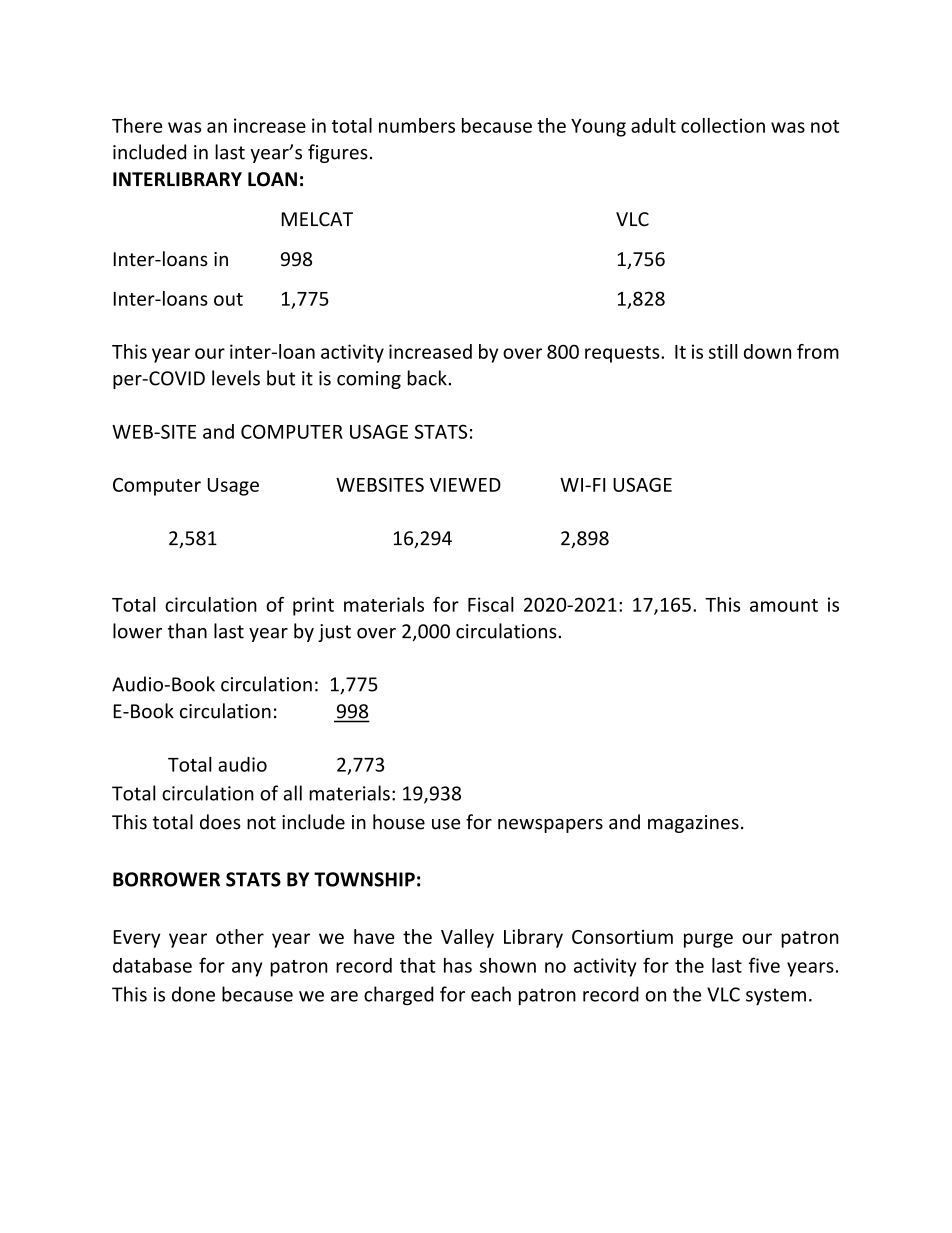 Image resolution: width=952 pixels, height=1233 pixels. What do you see at coordinates (187, 631) in the page?
I see `than` at bounding box center [187, 631].
